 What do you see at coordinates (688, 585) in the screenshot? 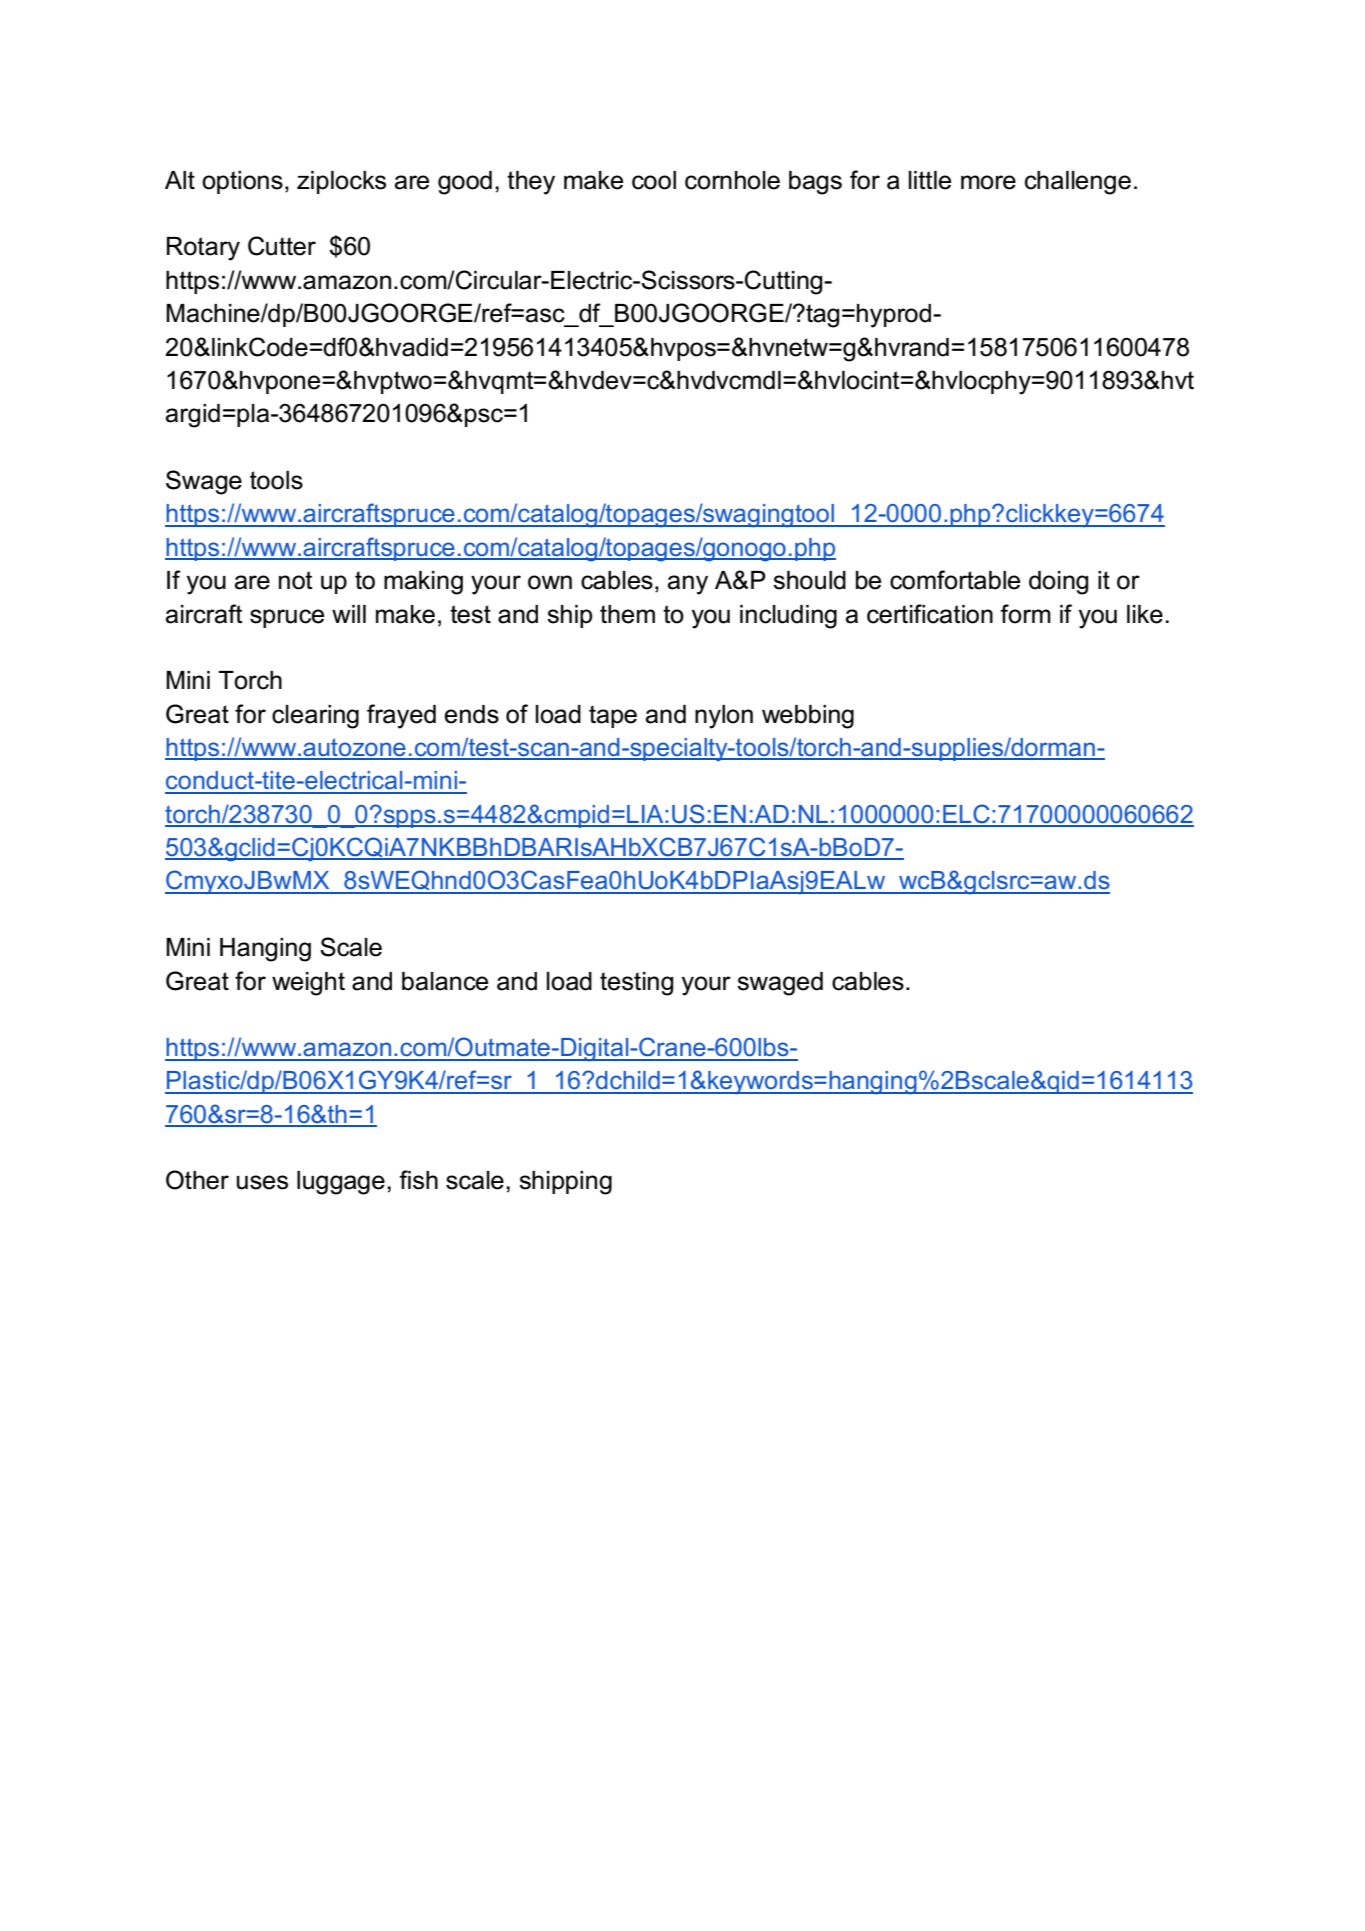
I see `any` at bounding box center [688, 585].
